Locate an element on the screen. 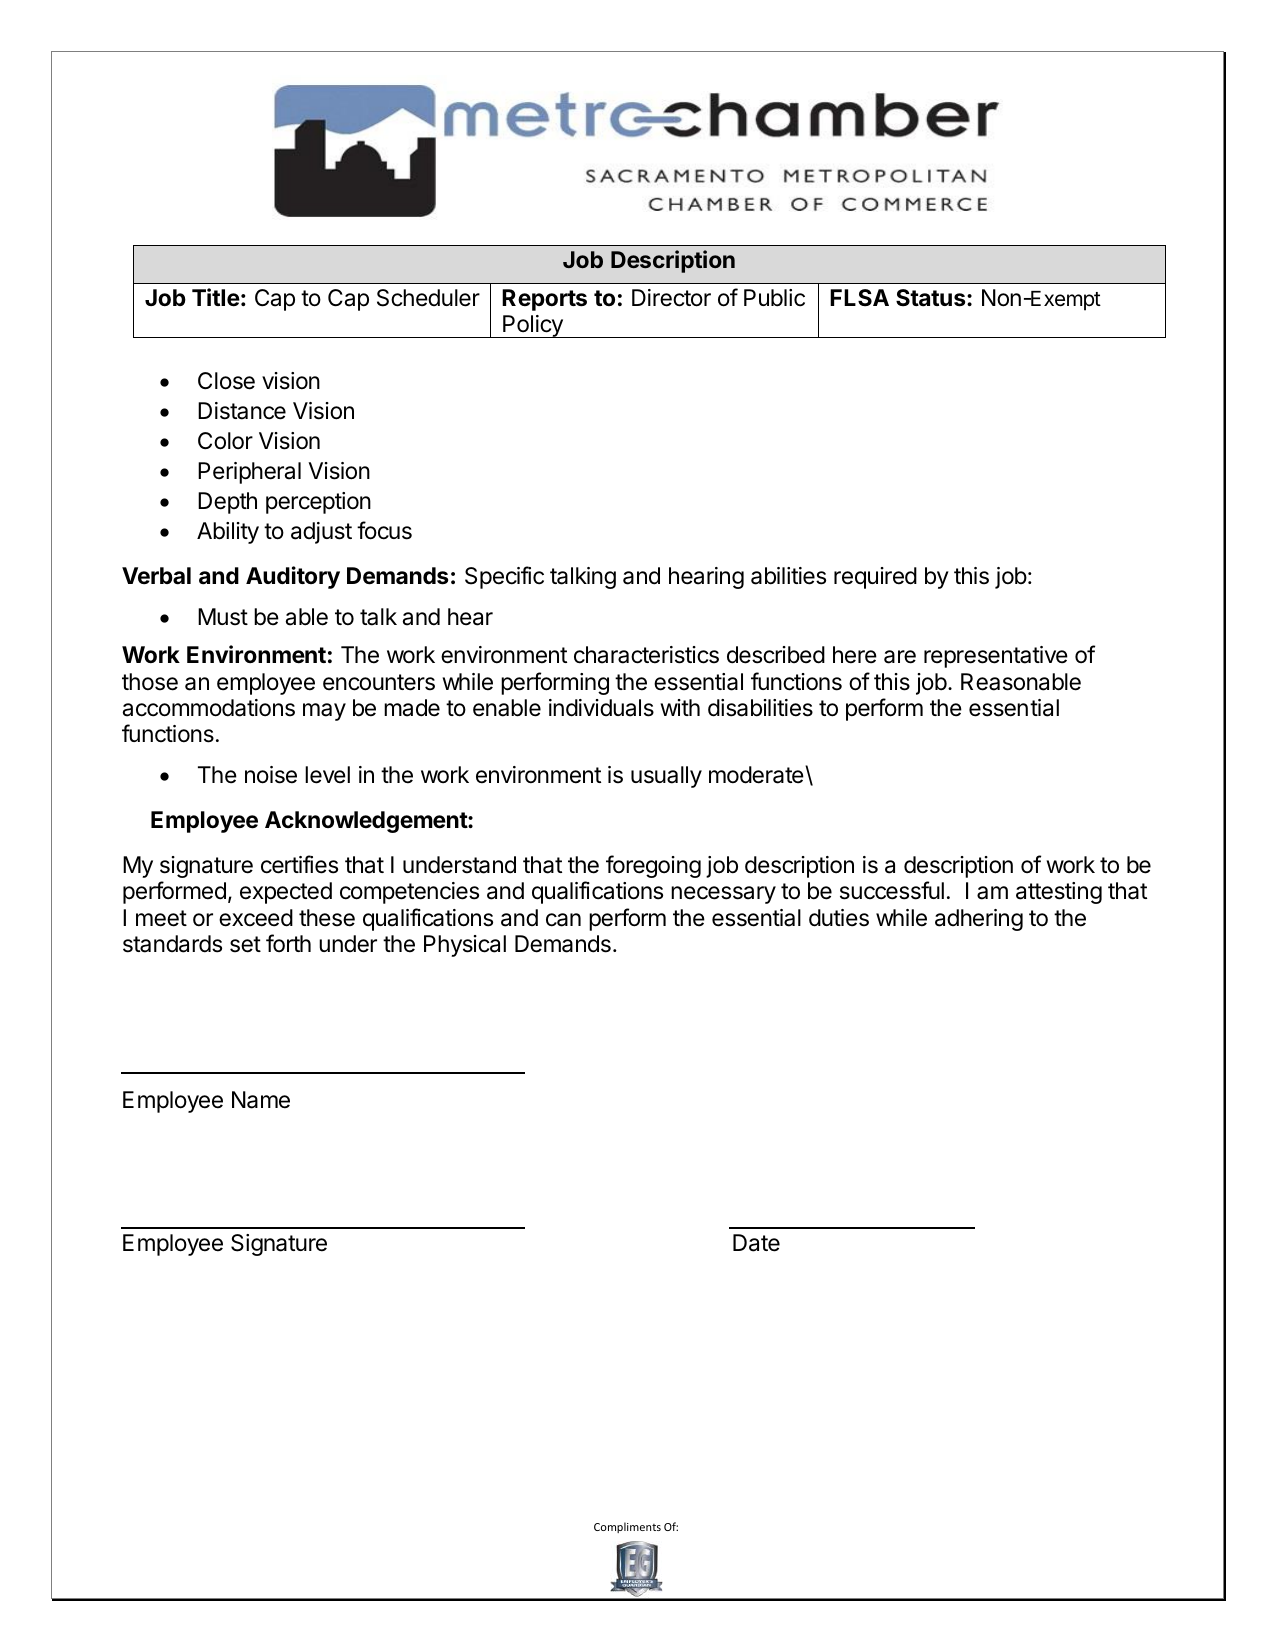 The image size is (1275, 1650). duties is located at coordinates (839, 918).
